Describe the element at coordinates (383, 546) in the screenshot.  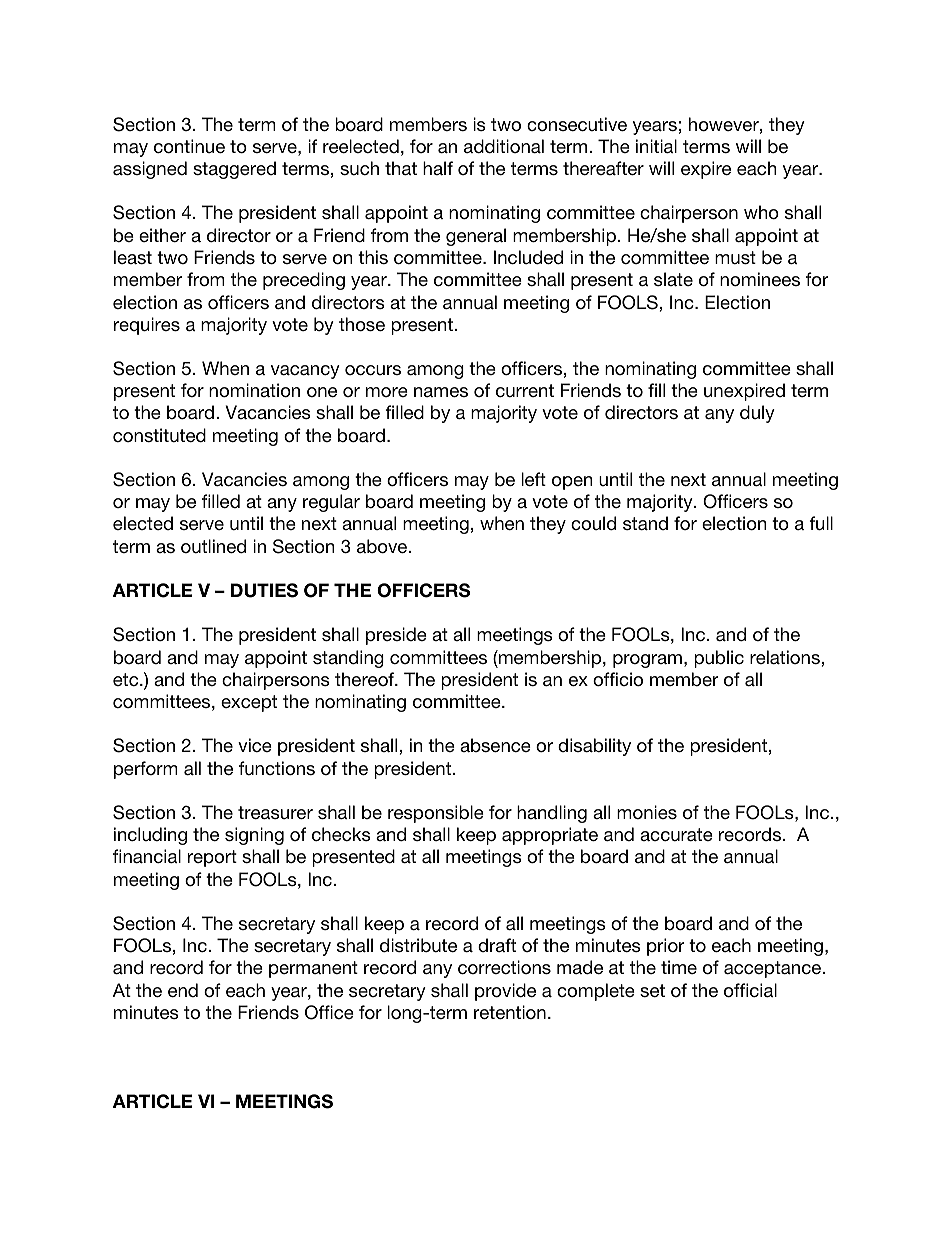
I see `above` at that location.
